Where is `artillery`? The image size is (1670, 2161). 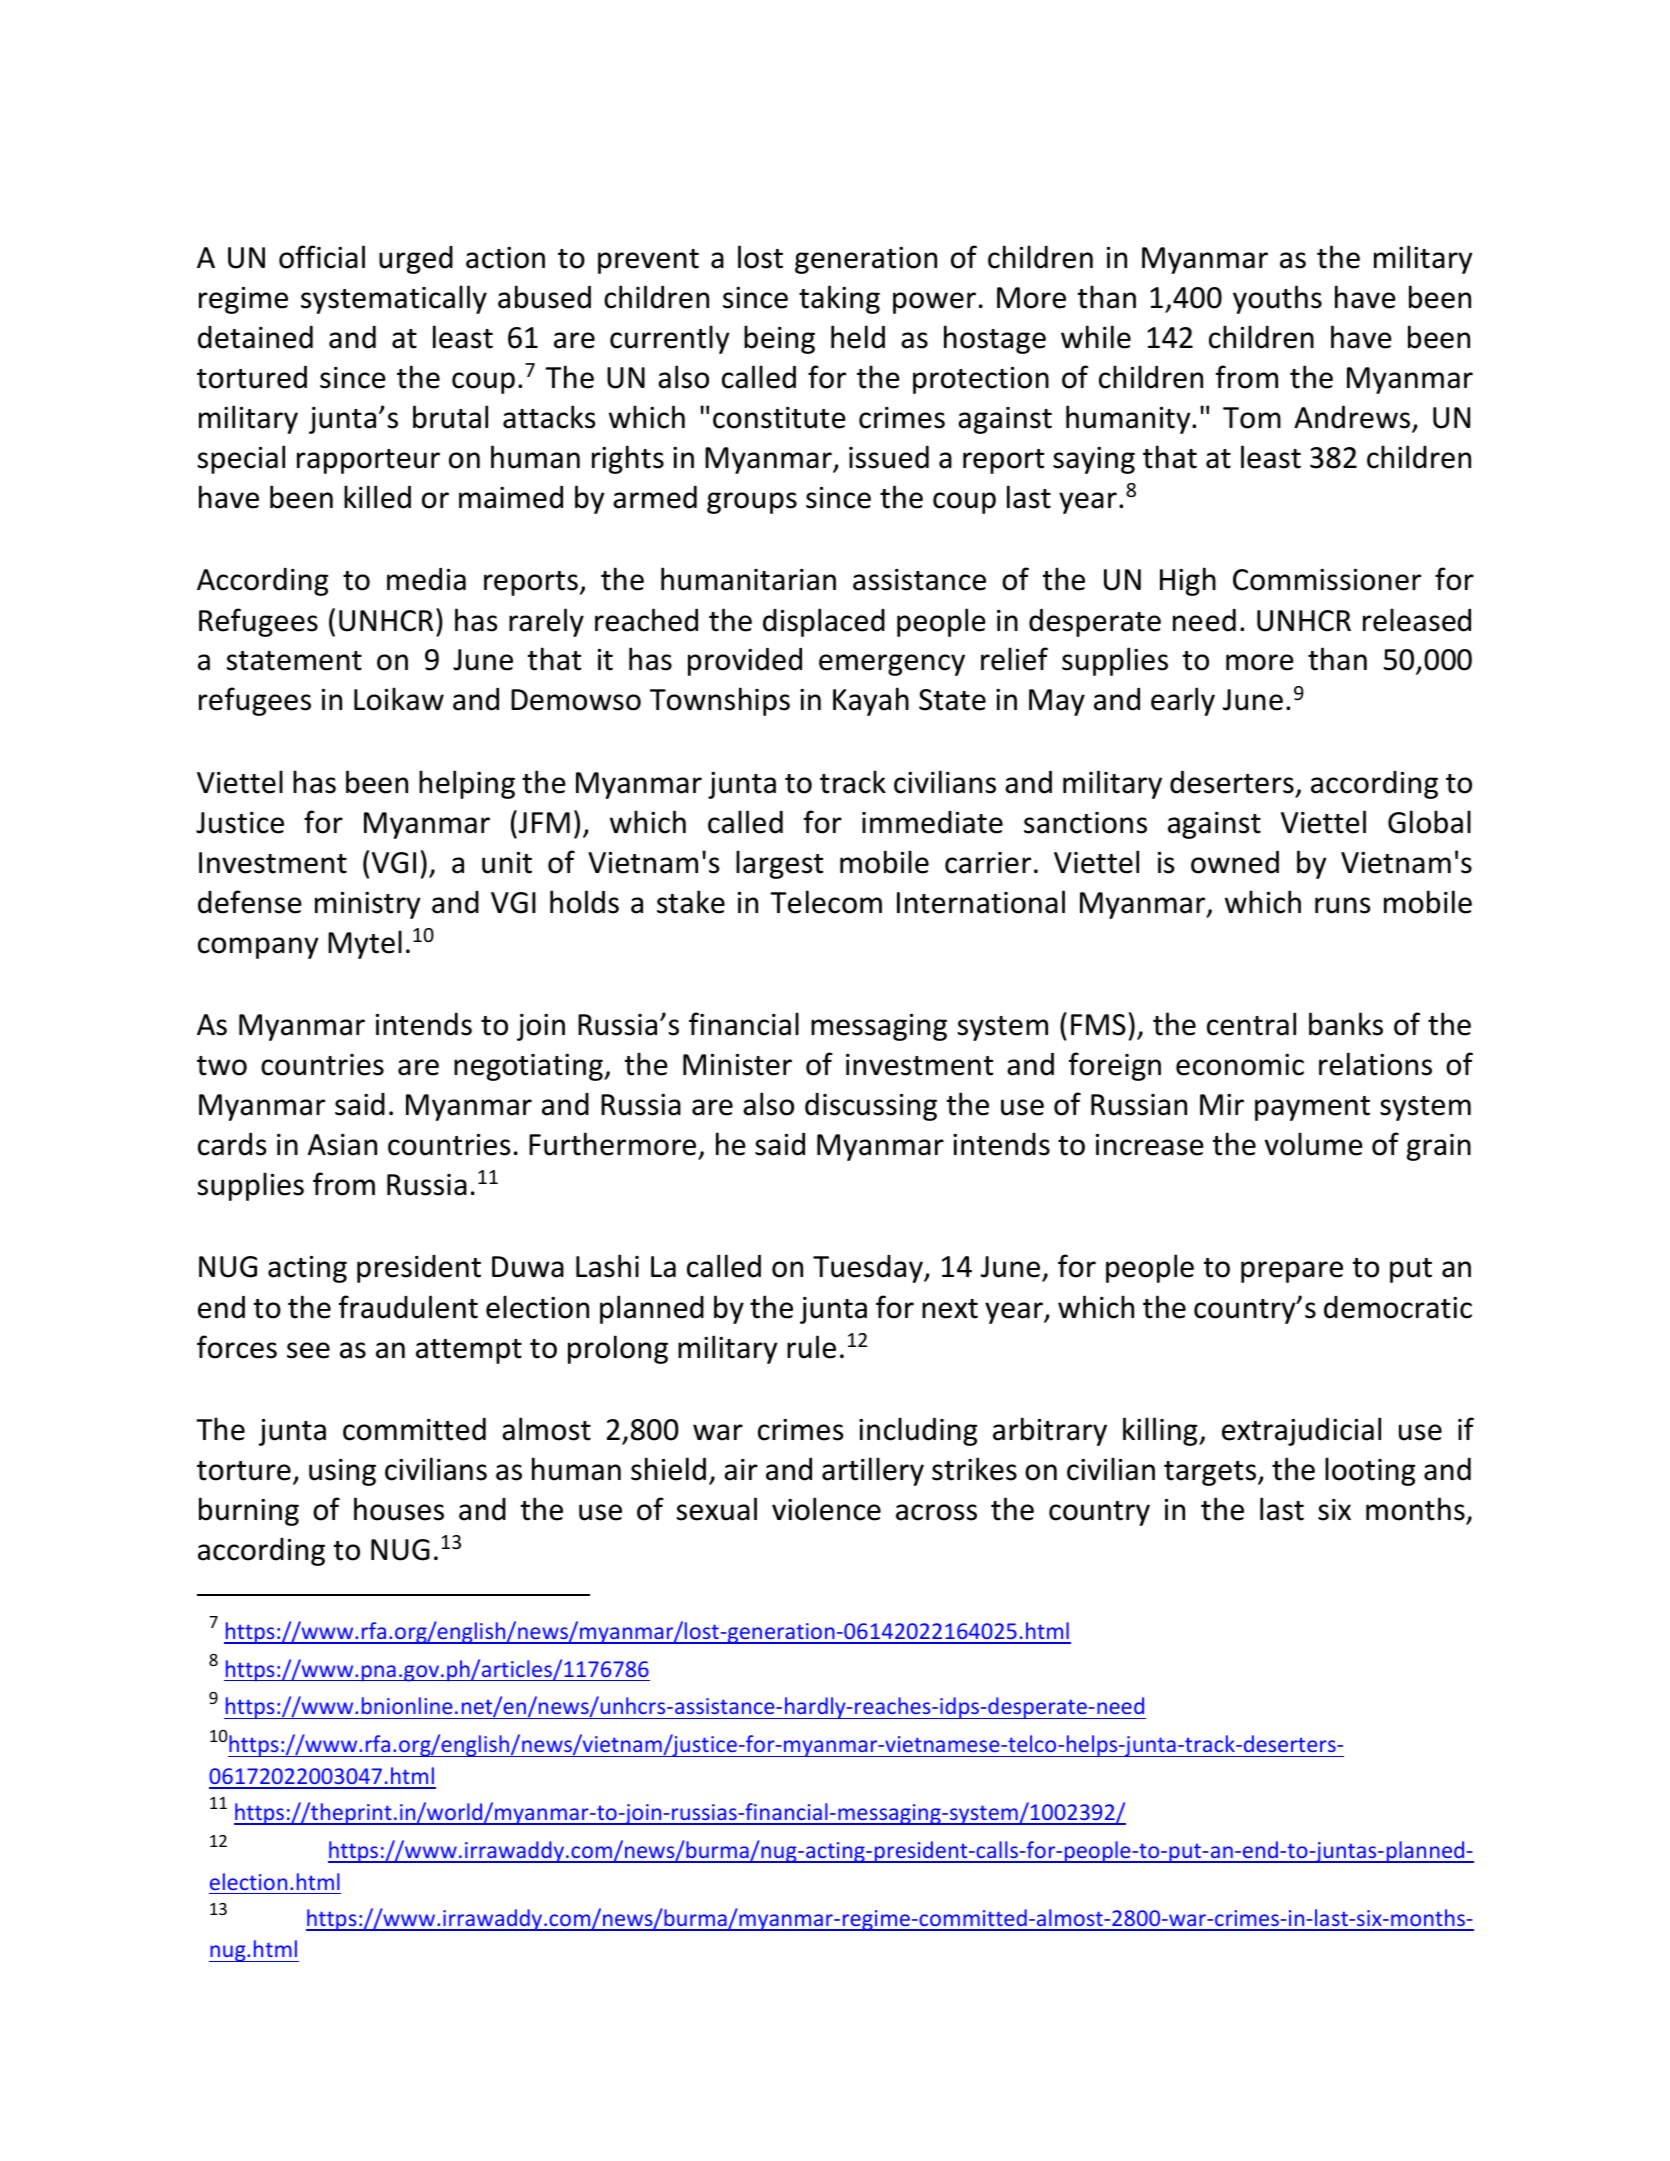 artillery is located at coordinates (873, 1471).
